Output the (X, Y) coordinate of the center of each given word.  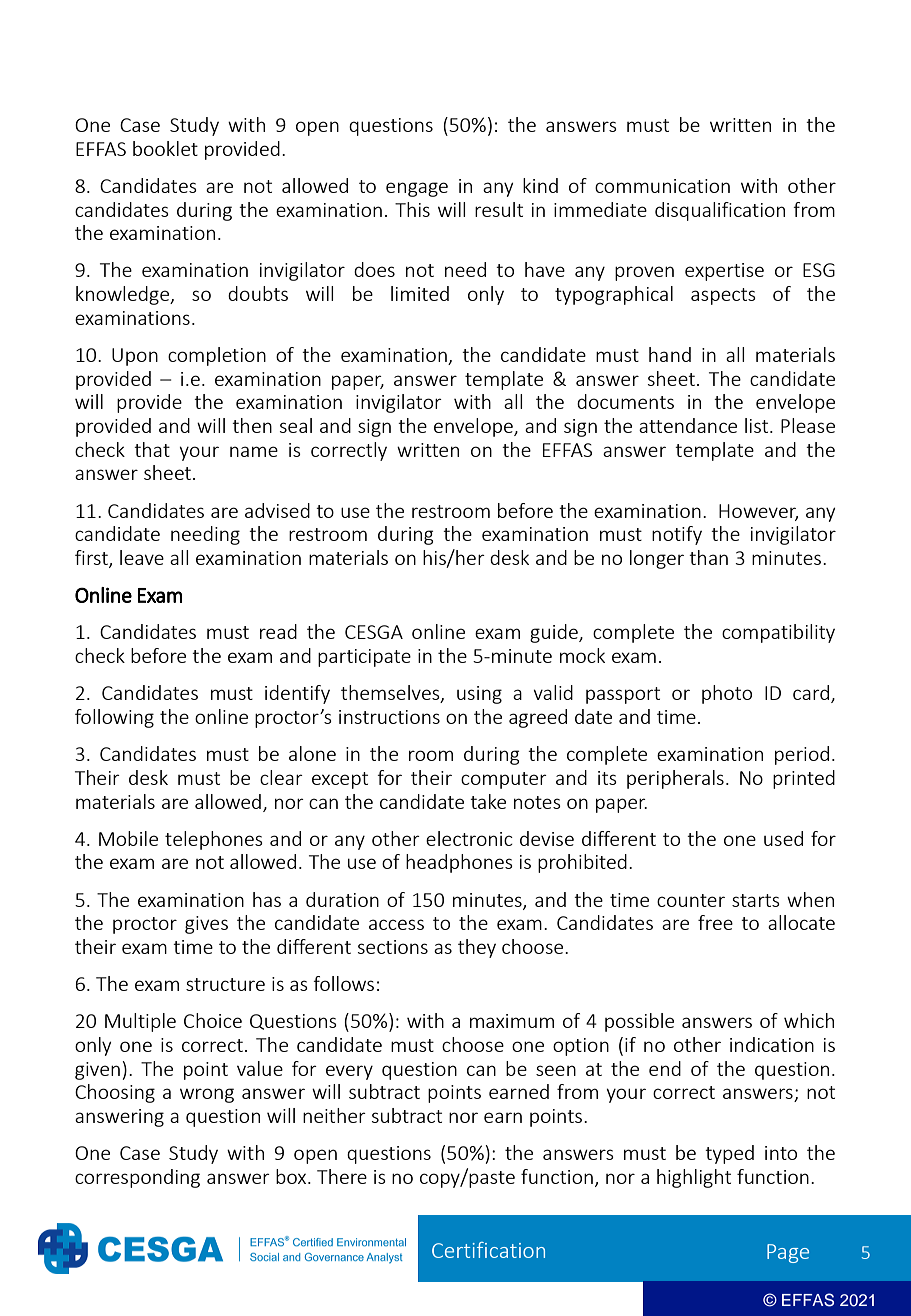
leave (142, 557)
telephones (214, 840)
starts (756, 900)
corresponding (137, 1178)
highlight (694, 1178)
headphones (459, 863)
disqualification (720, 211)
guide (555, 633)
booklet (165, 148)
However (758, 512)
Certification (488, 1250)
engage (417, 189)
